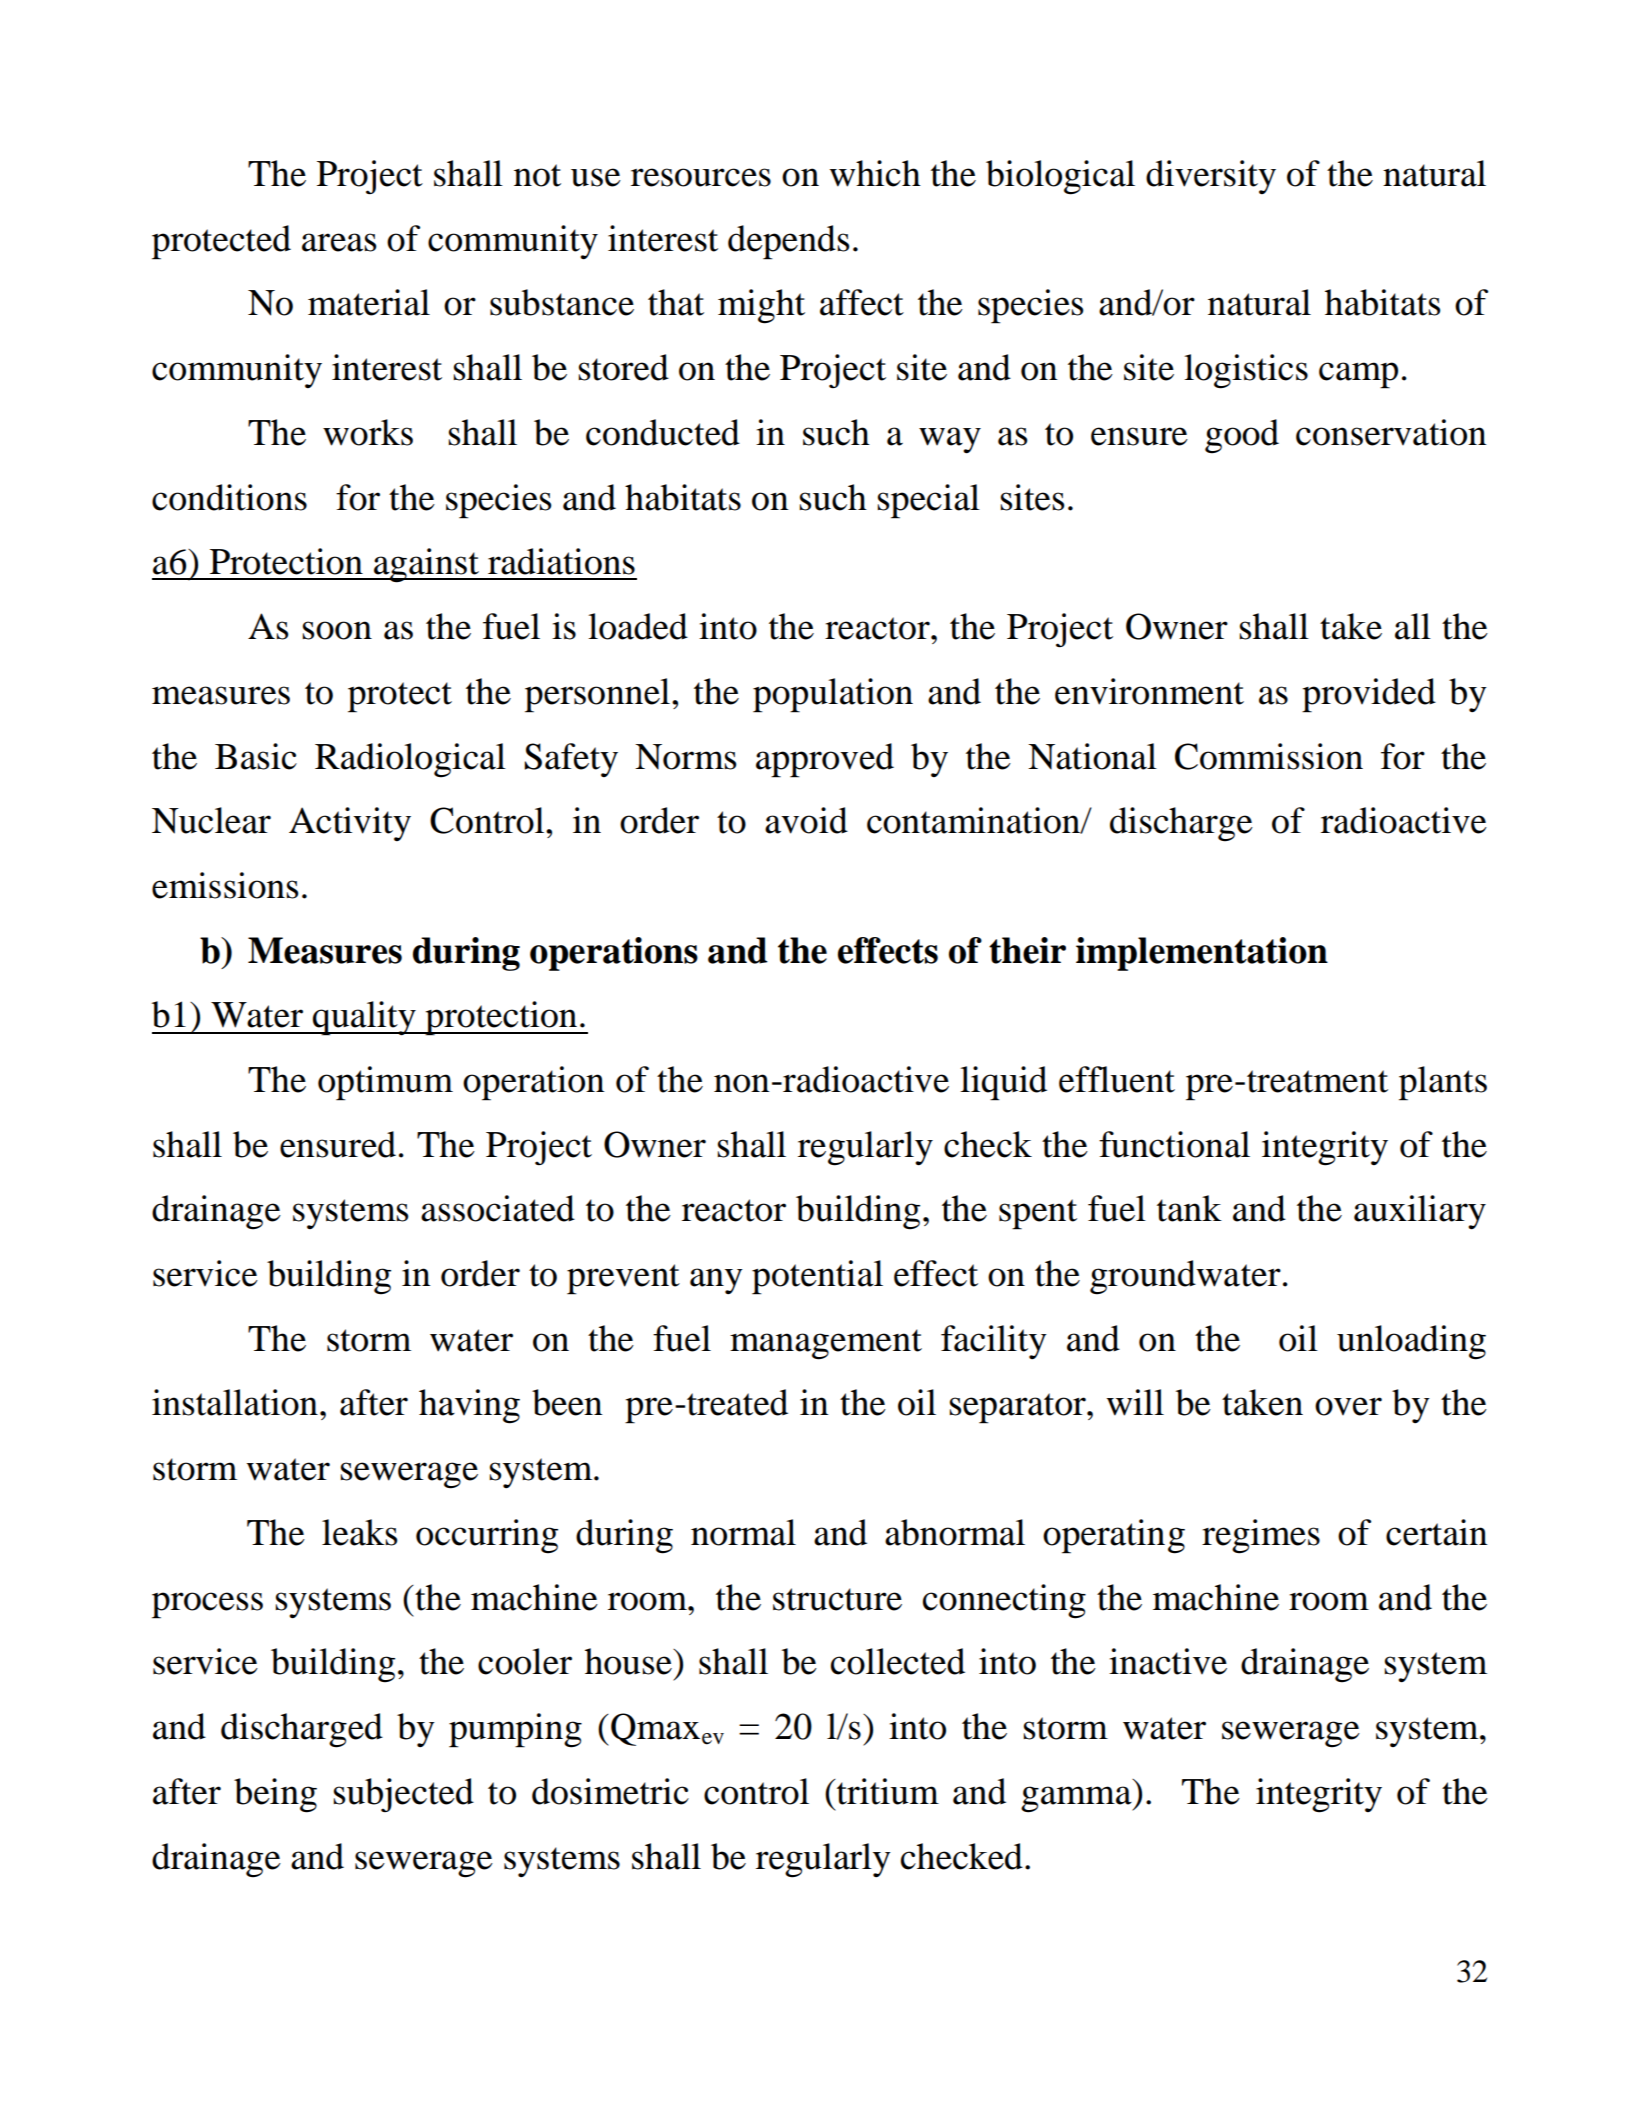  I want to click on good, so click(1242, 436).
